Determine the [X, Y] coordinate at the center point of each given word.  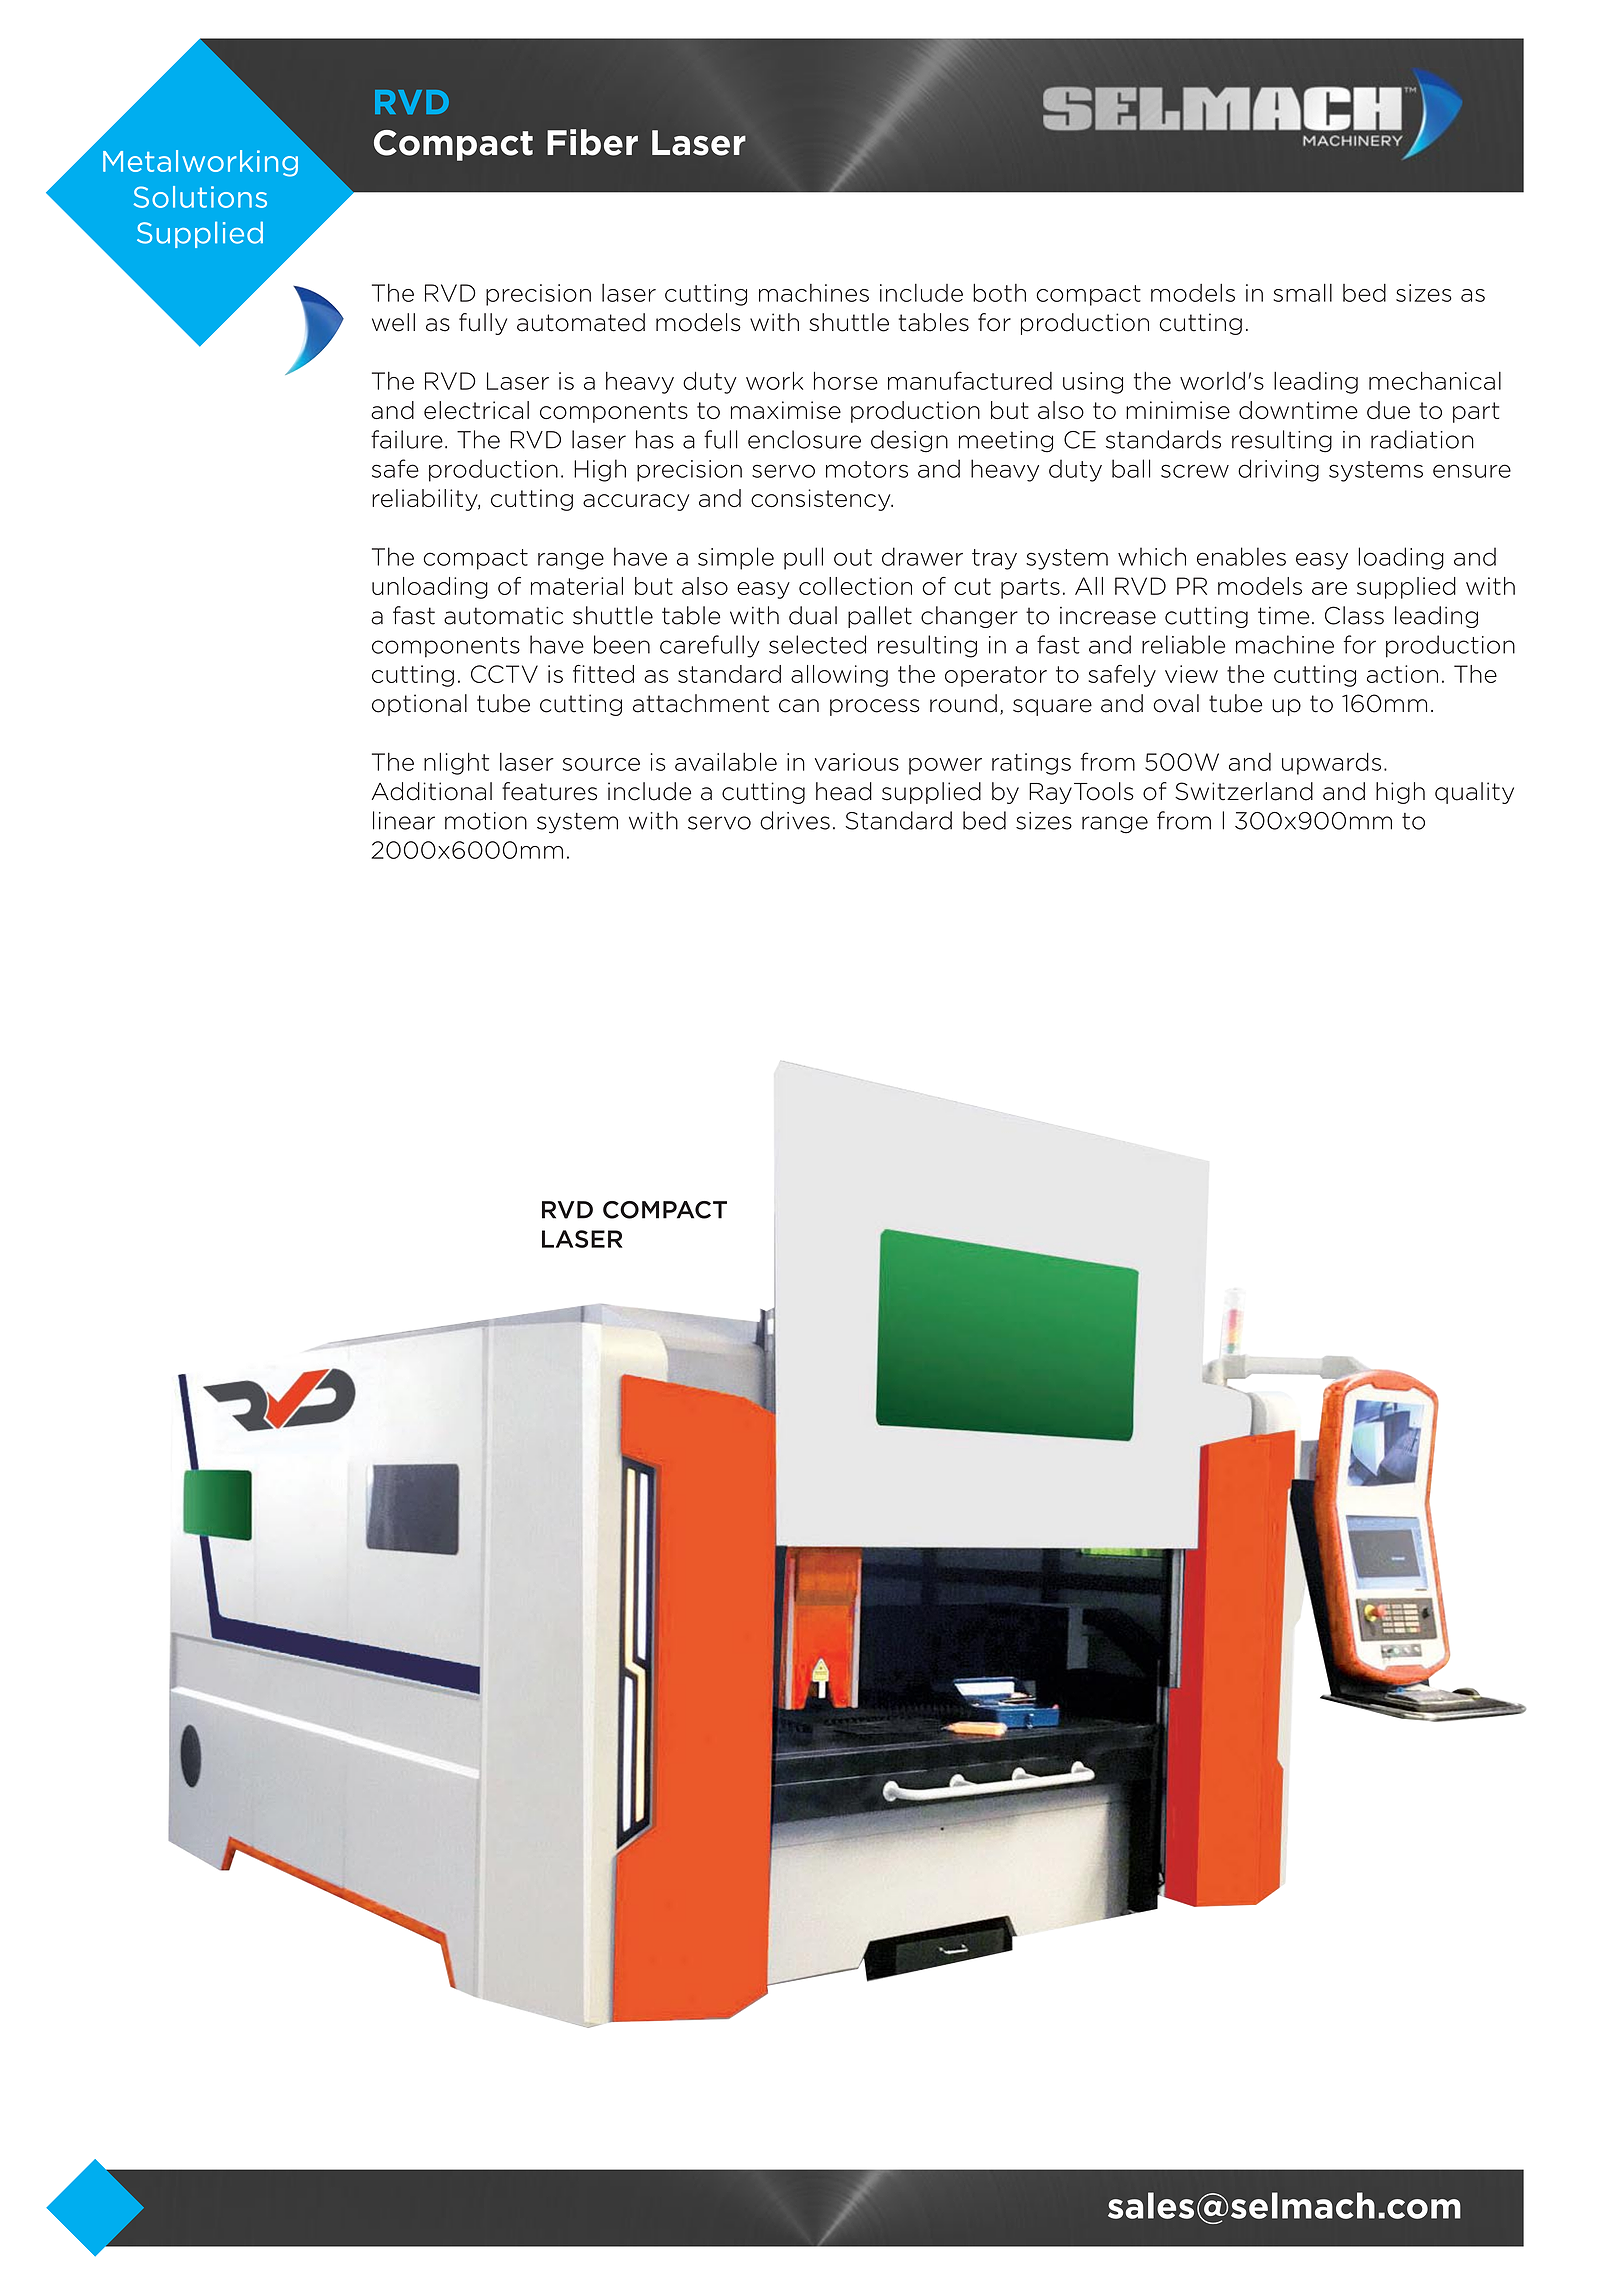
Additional [432, 791]
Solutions [200, 197]
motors [867, 469]
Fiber [592, 142]
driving [1278, 470]
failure [407, 439]
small [1302, 292]
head [844, 791]
